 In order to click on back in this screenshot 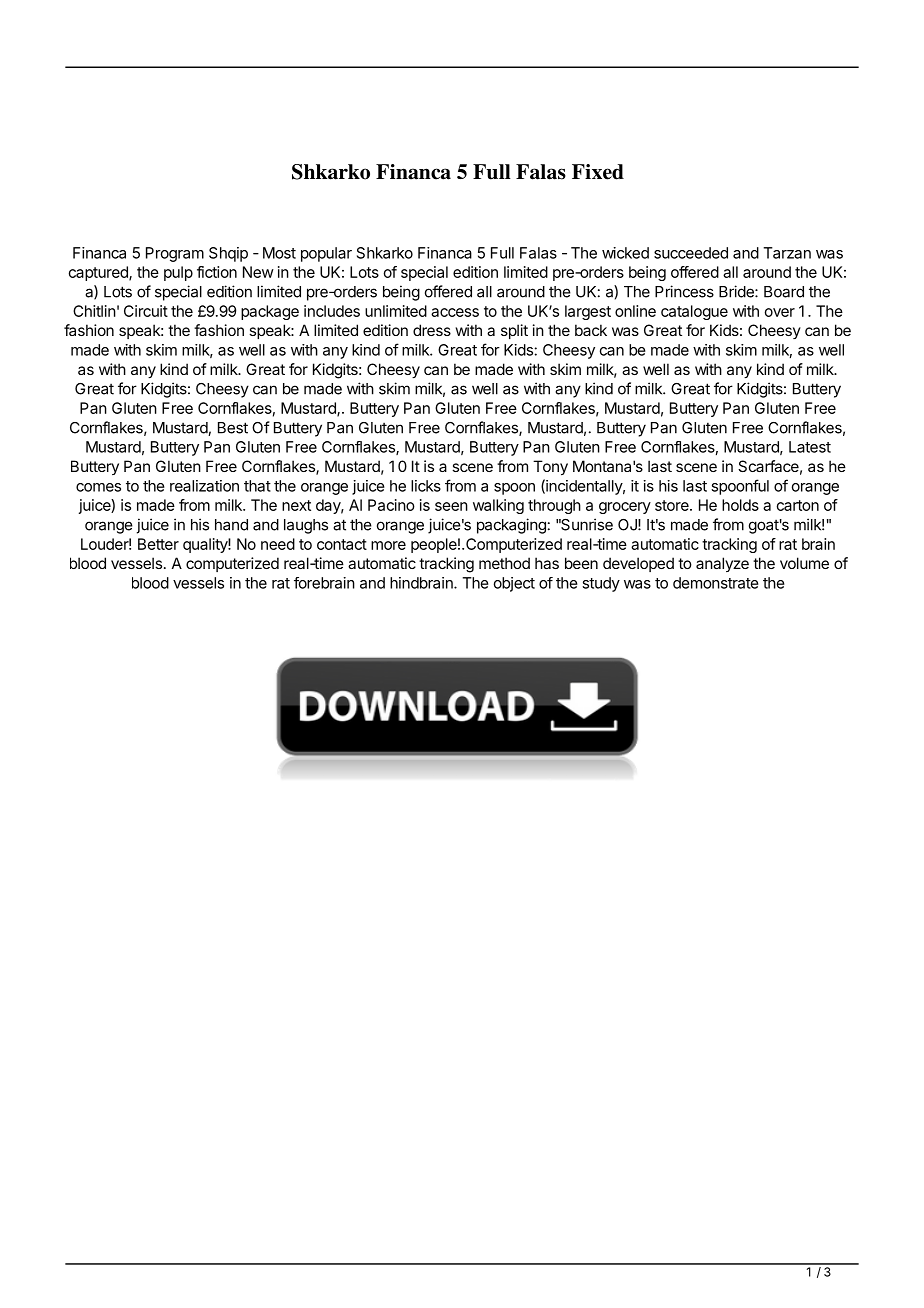, I will do `click(591, 330)`.
